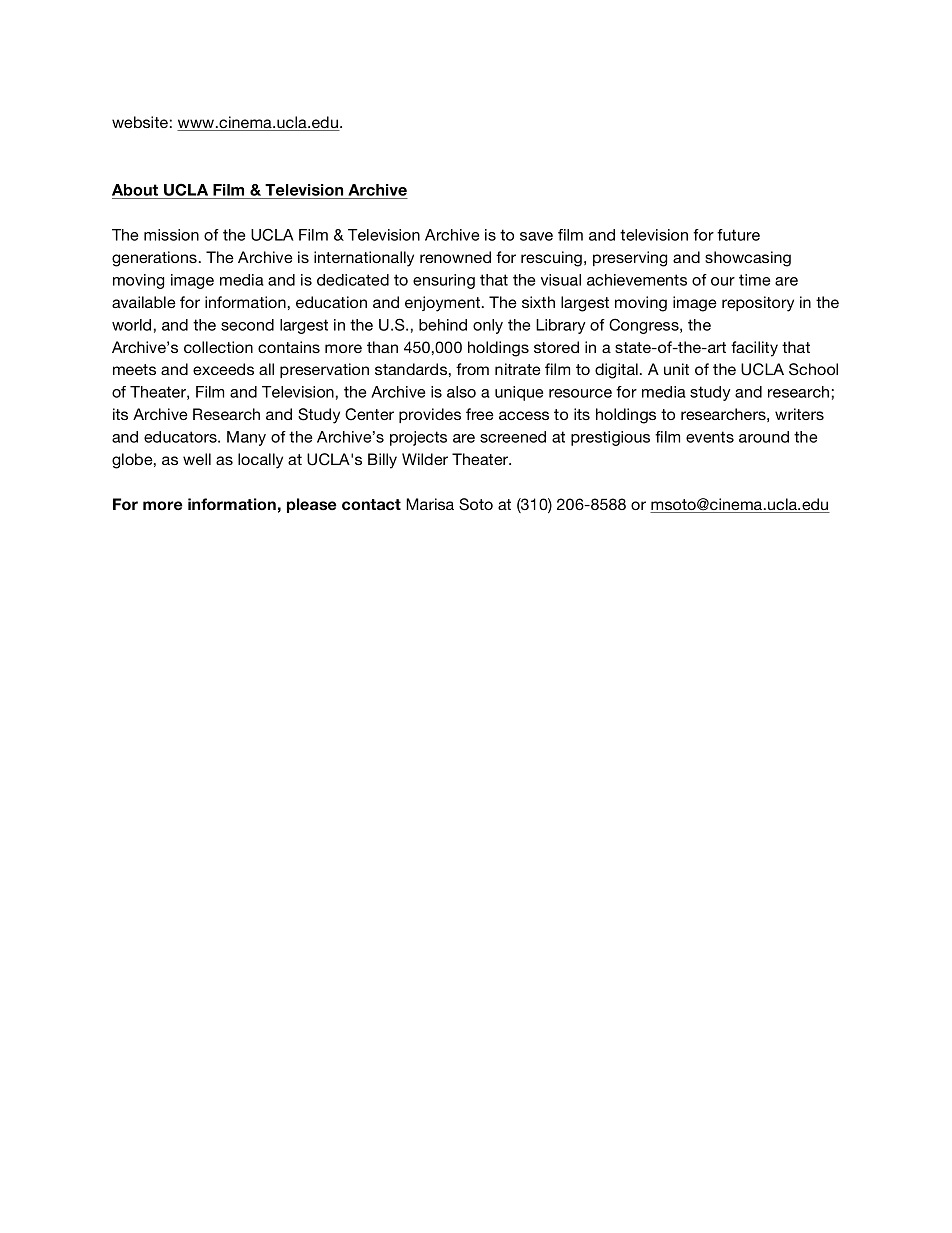 This screenshot has width=952, height=1233. What do you see at coordinates (799, 414) in the screenshot?
I see `writers` at bounding box center [799, 414].
